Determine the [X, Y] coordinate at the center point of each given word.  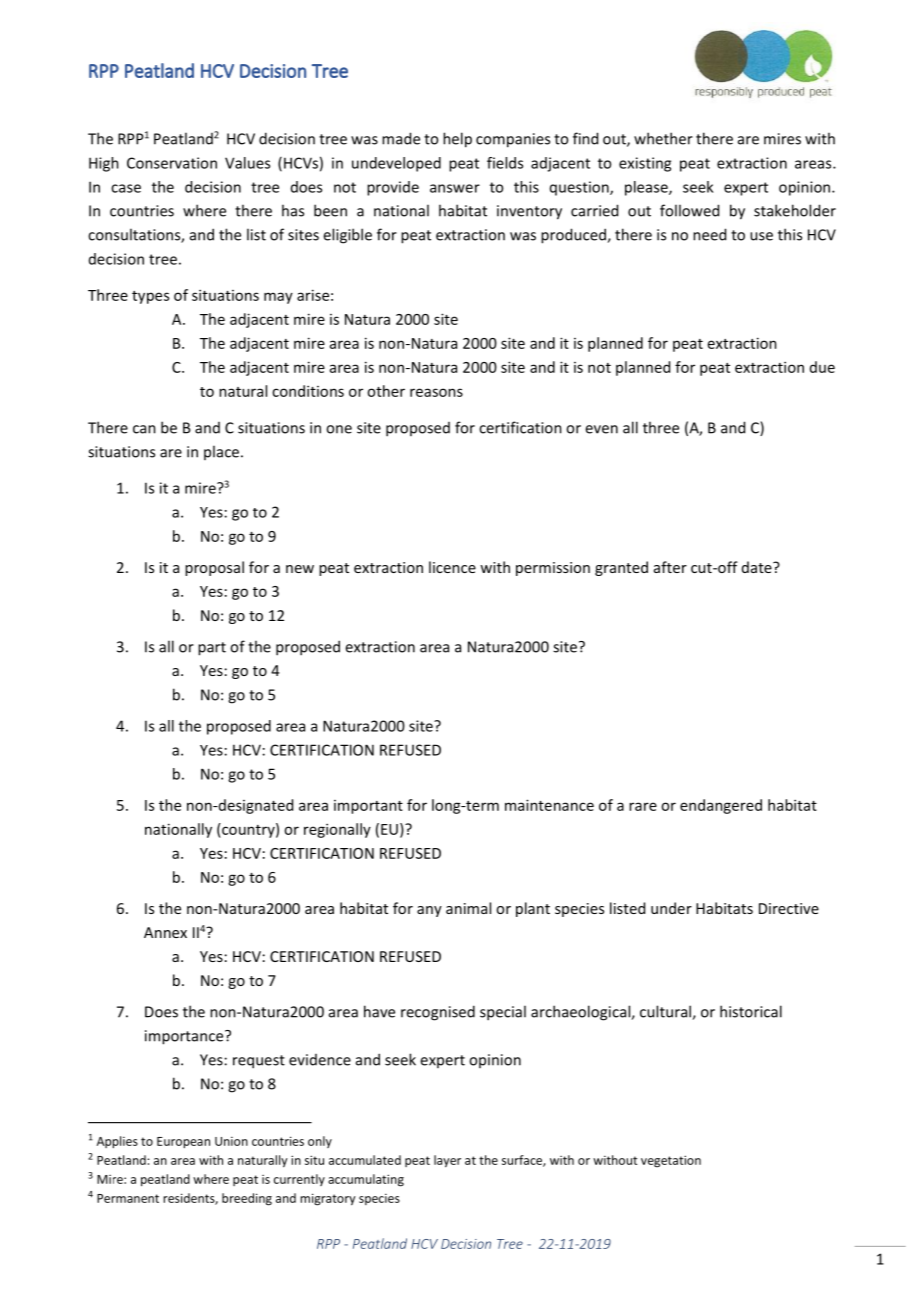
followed [689, 210]
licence [452, 567]
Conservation [172, 163]
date [758, 567]
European [183, 1143]
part [212, 649]
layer [447, 1161]
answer [455, 188]
